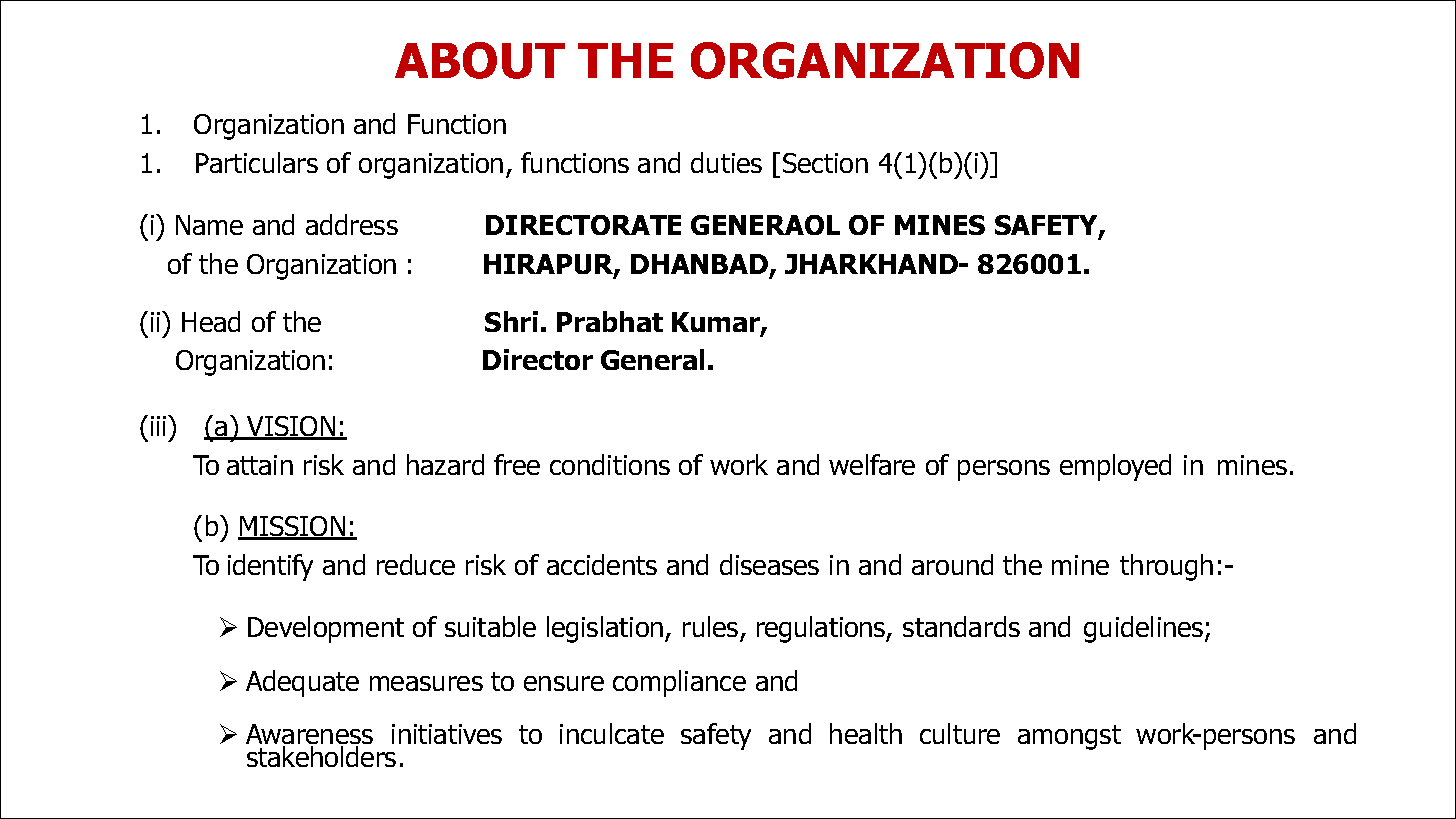 The height and width of the image is (819, 1456). Describe the element at coordinates (1115, 467) in the image. I see `employed` at that location.
